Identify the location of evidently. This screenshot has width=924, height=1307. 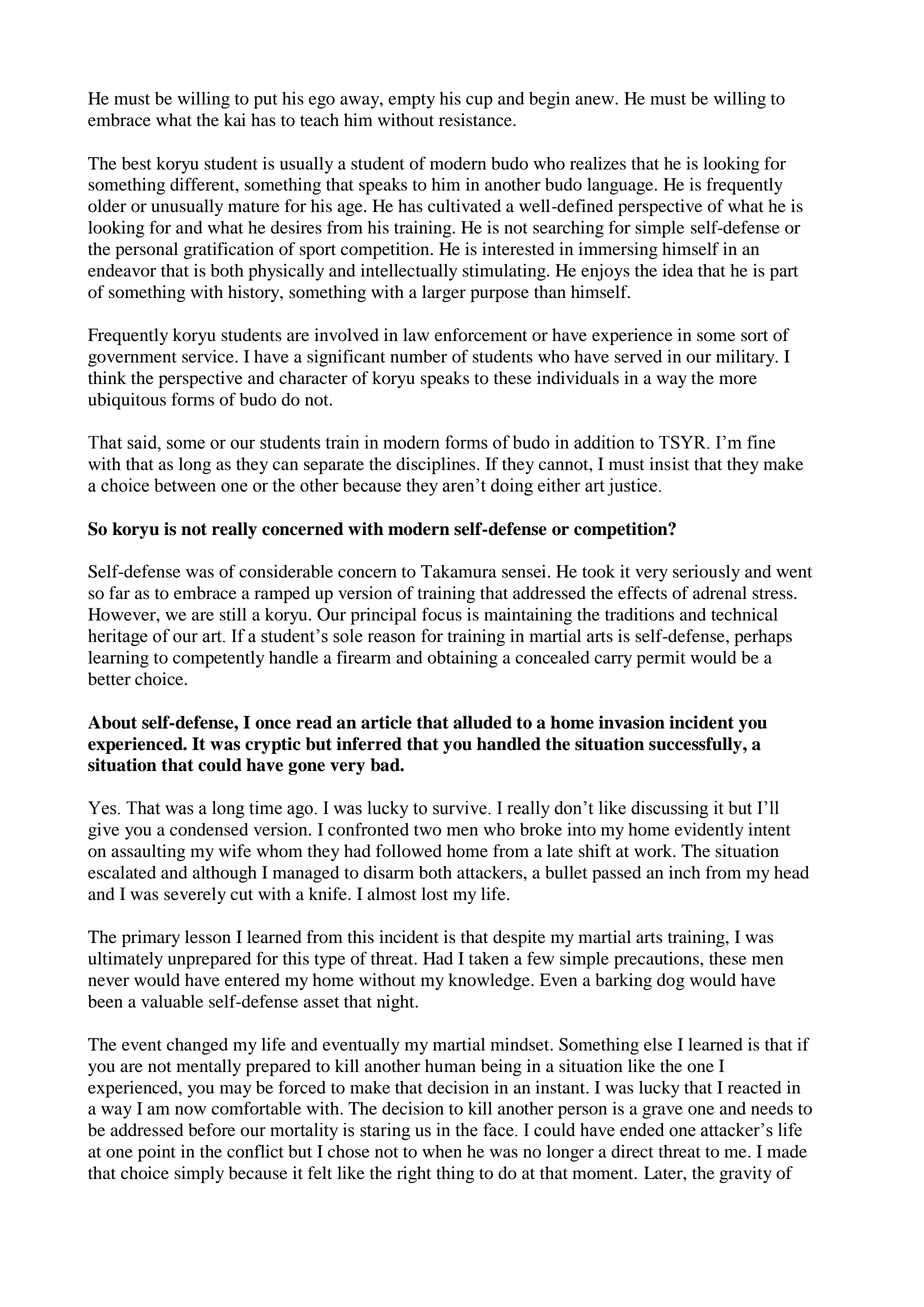
(709, 831).
